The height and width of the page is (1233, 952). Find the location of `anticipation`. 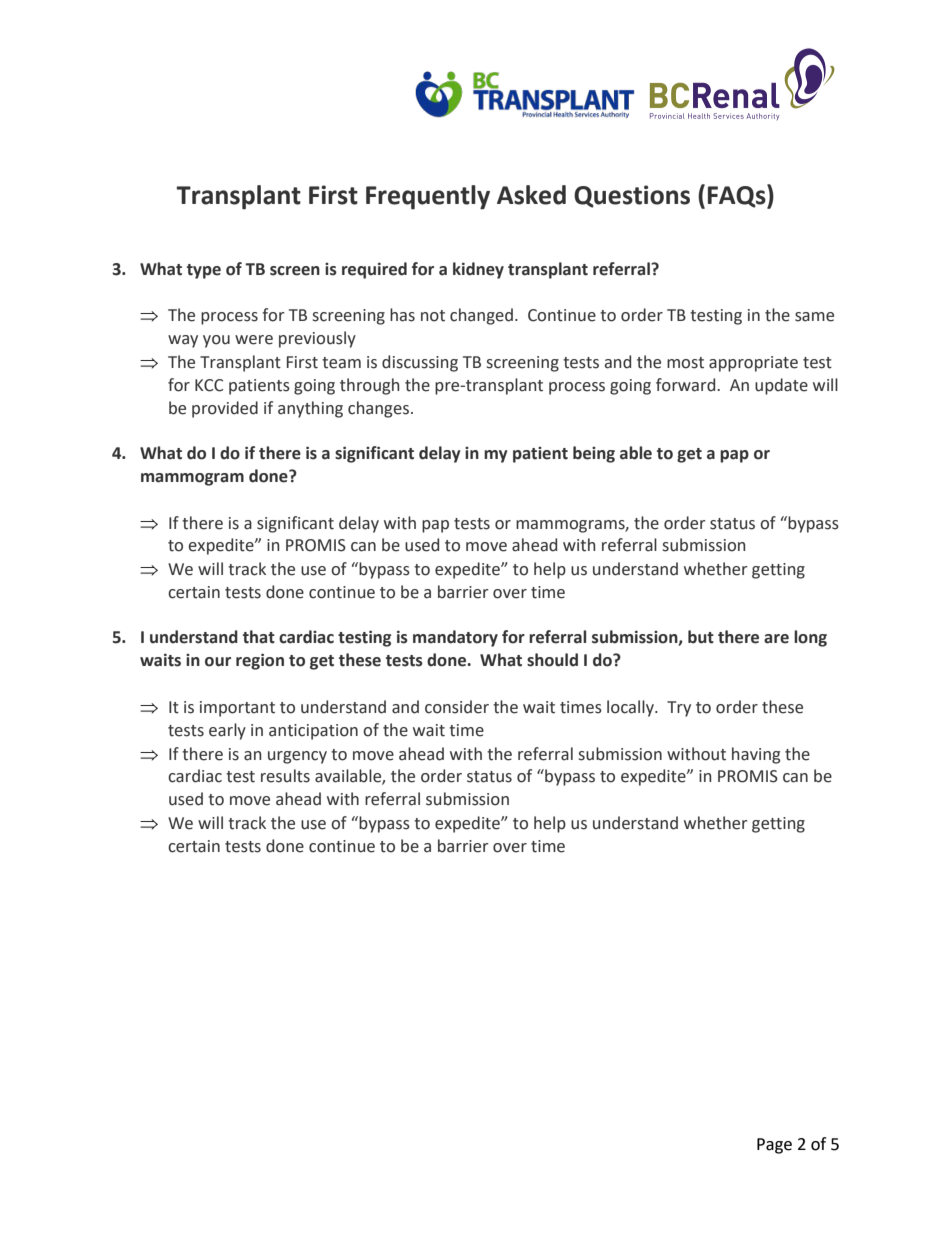

anticipation is located at coordinates (313, 732).
